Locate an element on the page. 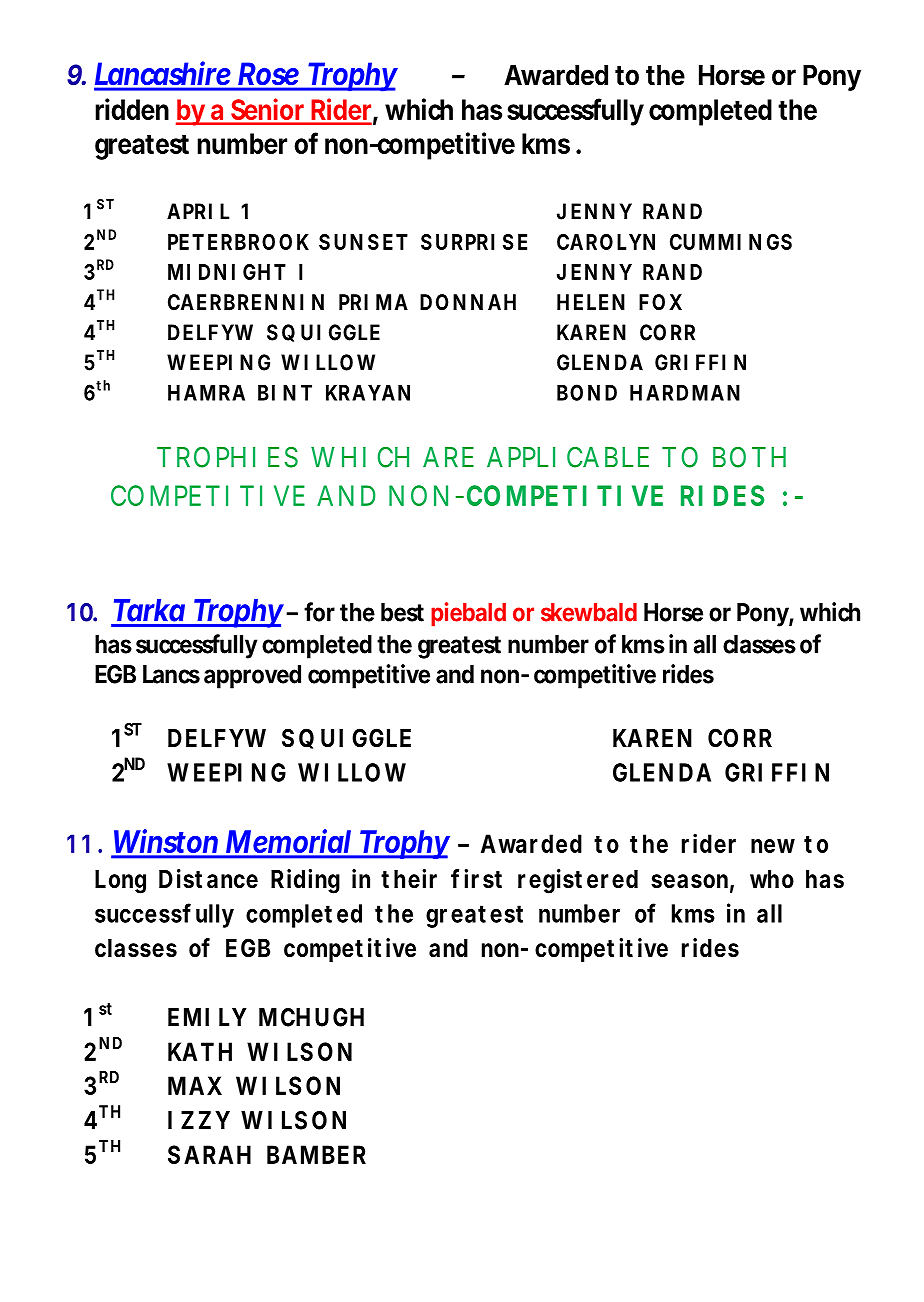 This page has width=924, height=1302. SURPRISE is located at coordinates (474, 242).
